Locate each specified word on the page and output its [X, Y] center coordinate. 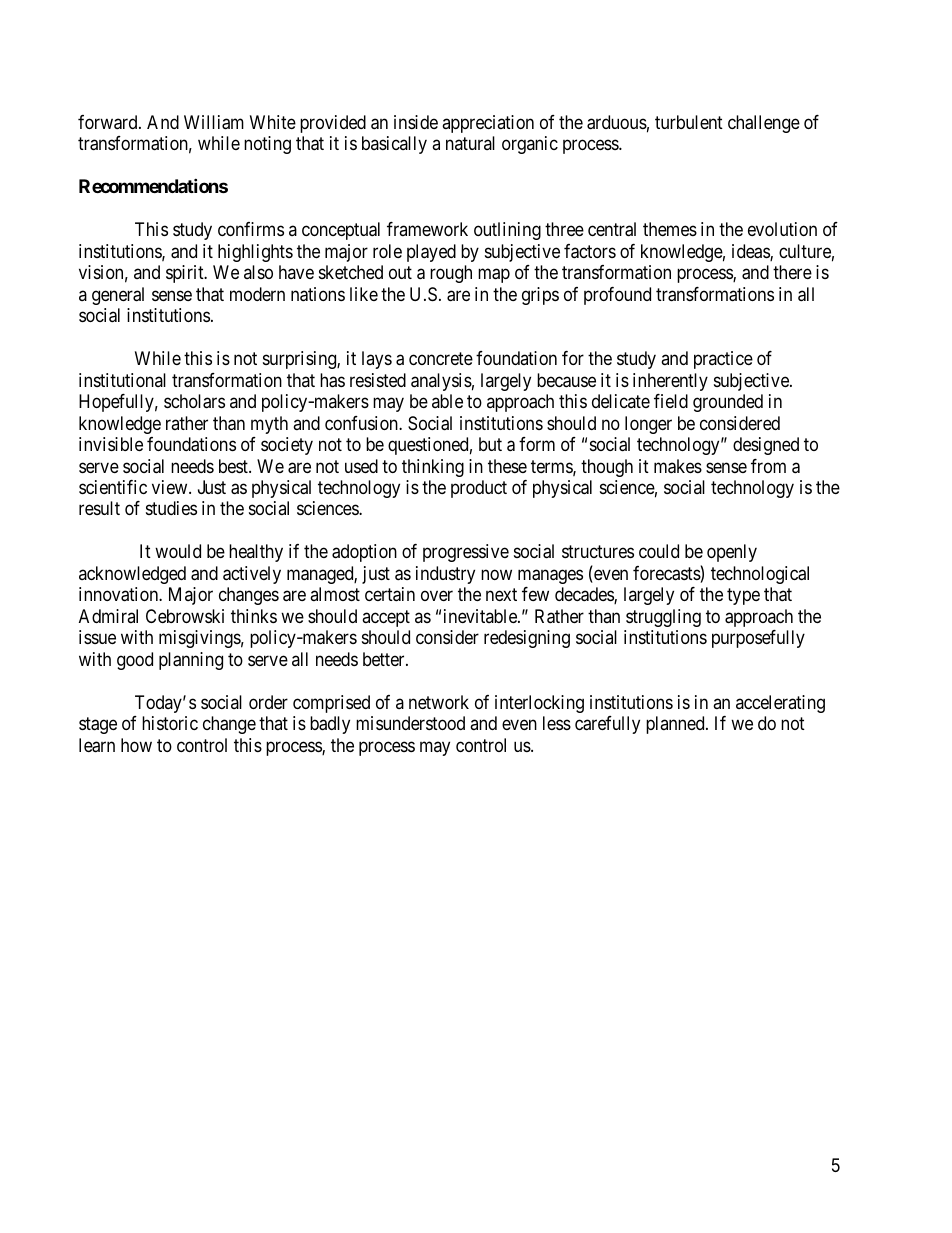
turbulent [689, 122]
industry [445, 575]
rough [451, 274]
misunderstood [410, 723]
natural [470, 143]
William [214, 122]
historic [170, 723]
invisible [111, 444]
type [743, 597]
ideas [751, 252]
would [178, 551]
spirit [186, 274]
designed [766, 446]
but [490, 444]
